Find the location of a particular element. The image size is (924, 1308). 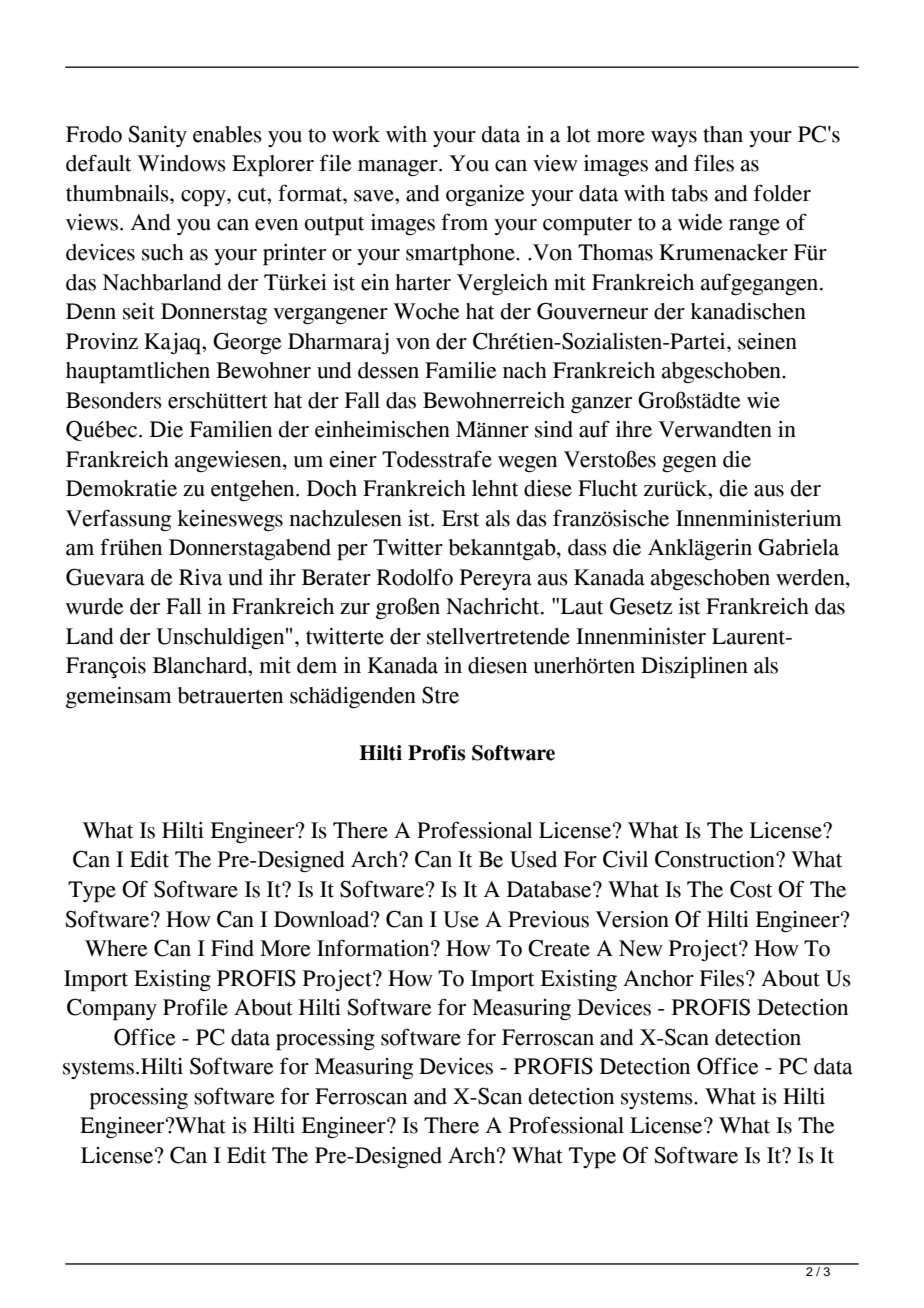

gegen is located at coordinates (689, 464).
